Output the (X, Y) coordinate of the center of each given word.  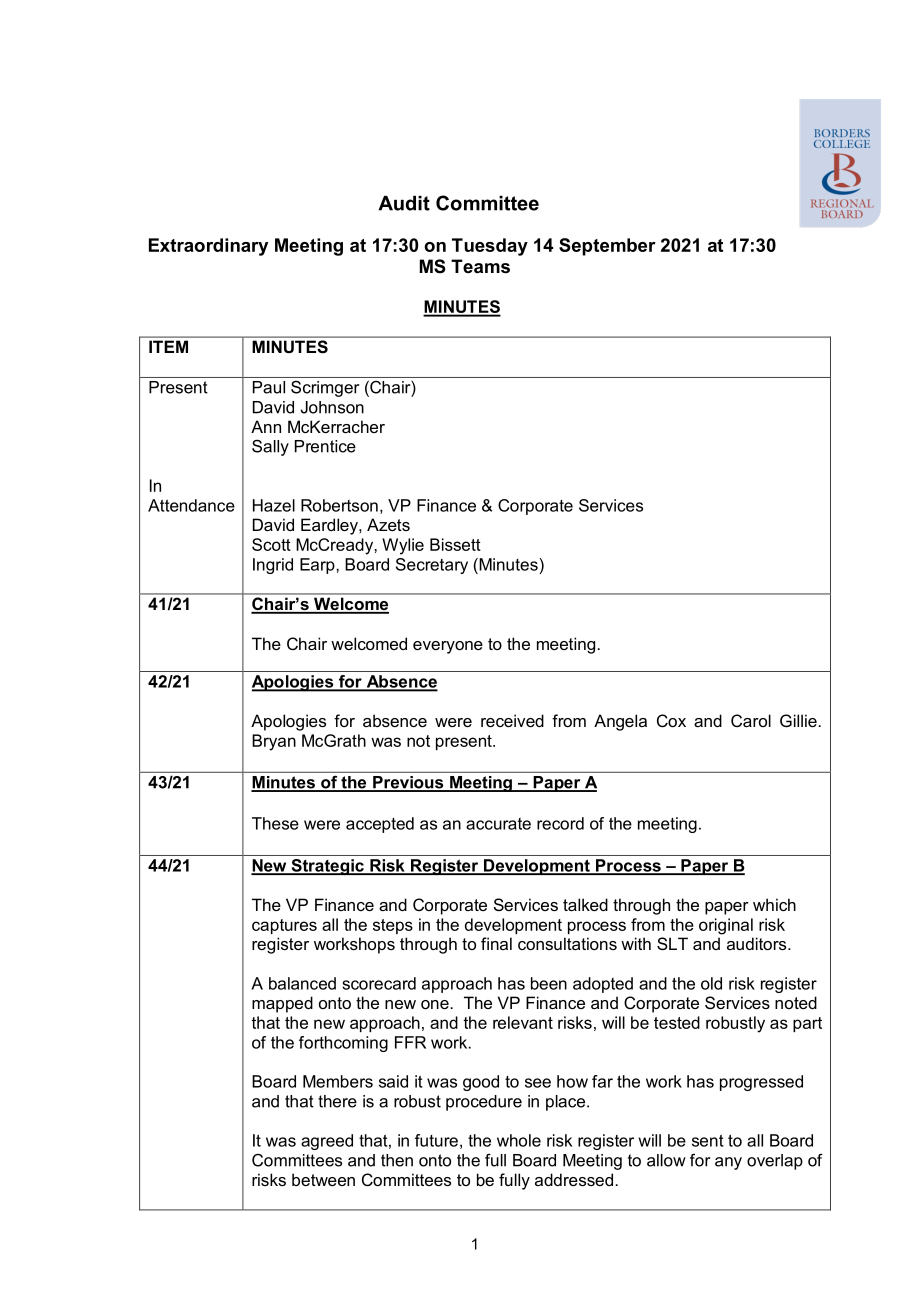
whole (519, 1140)
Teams (480, 266)
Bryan (274, 742)
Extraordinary (208, 247)
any (728, 1163)
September (607, 247)
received (512, 720)
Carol (751, 720)
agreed (327, 1142)
